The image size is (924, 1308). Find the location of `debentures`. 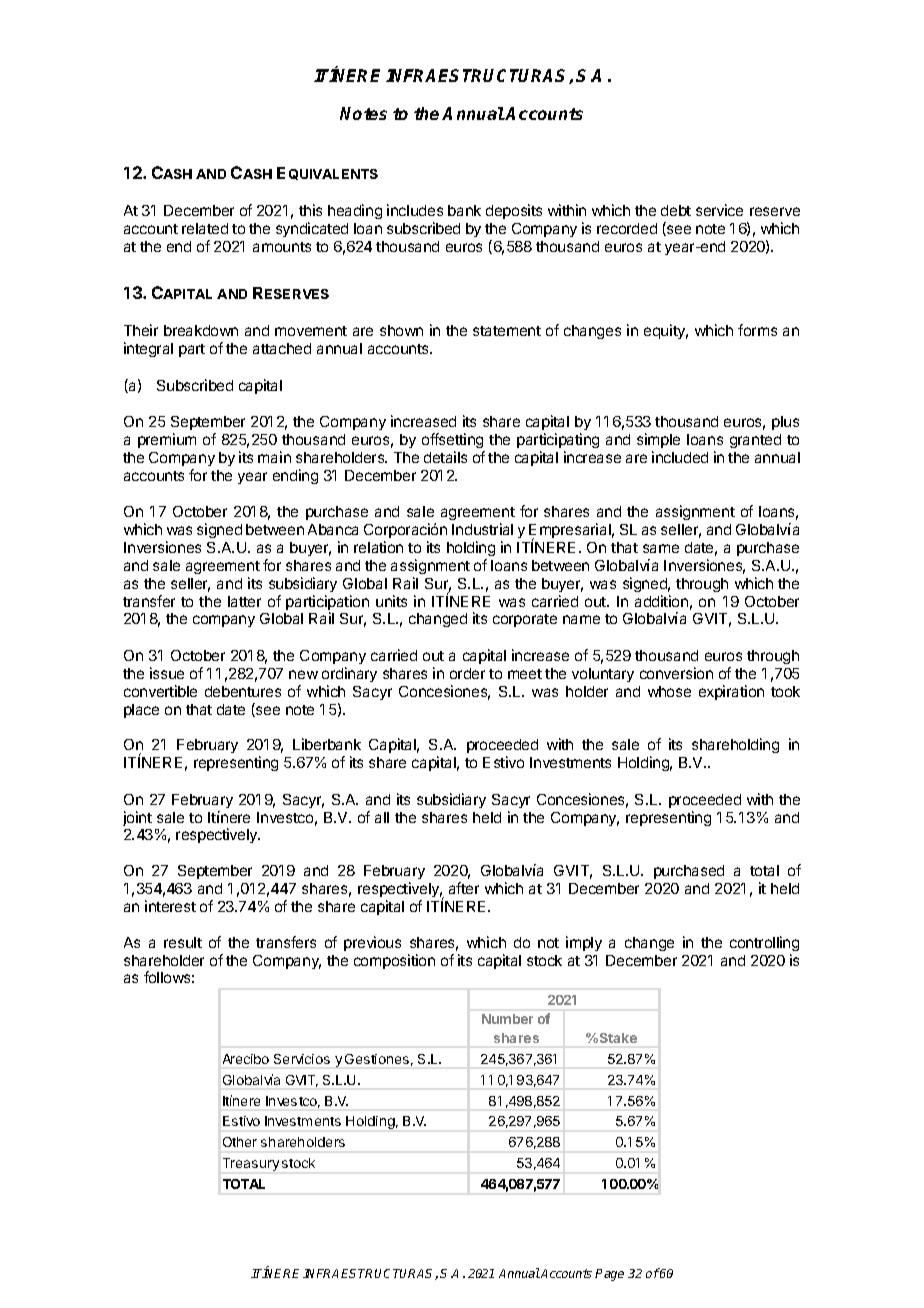

debentures is located at coordinates (243, 691).
